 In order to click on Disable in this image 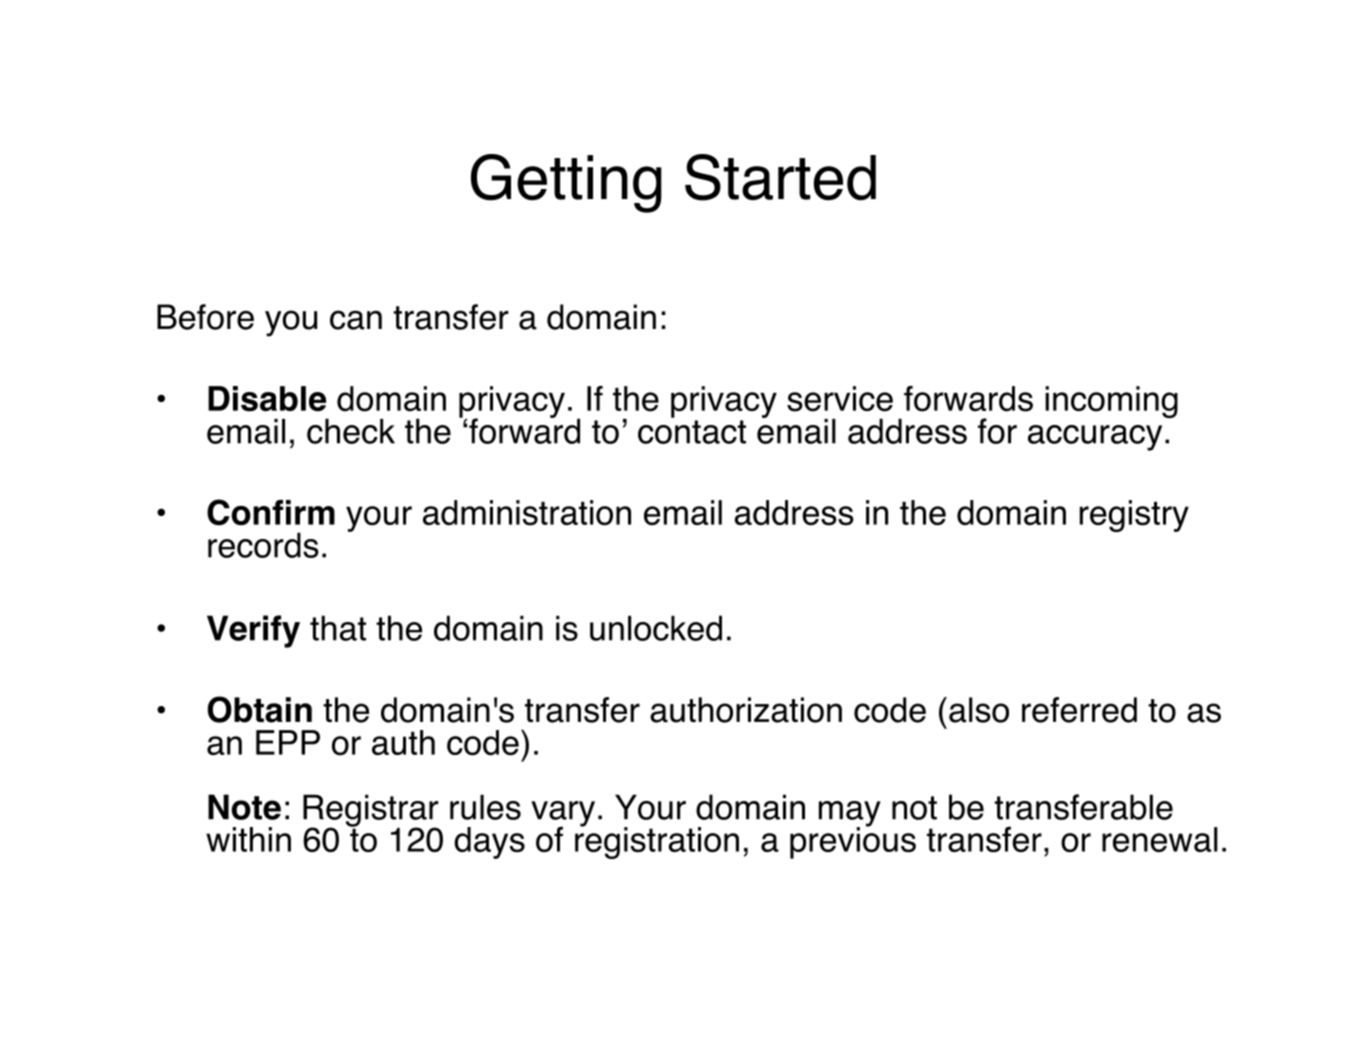, I will do `click(267, 399)`.
